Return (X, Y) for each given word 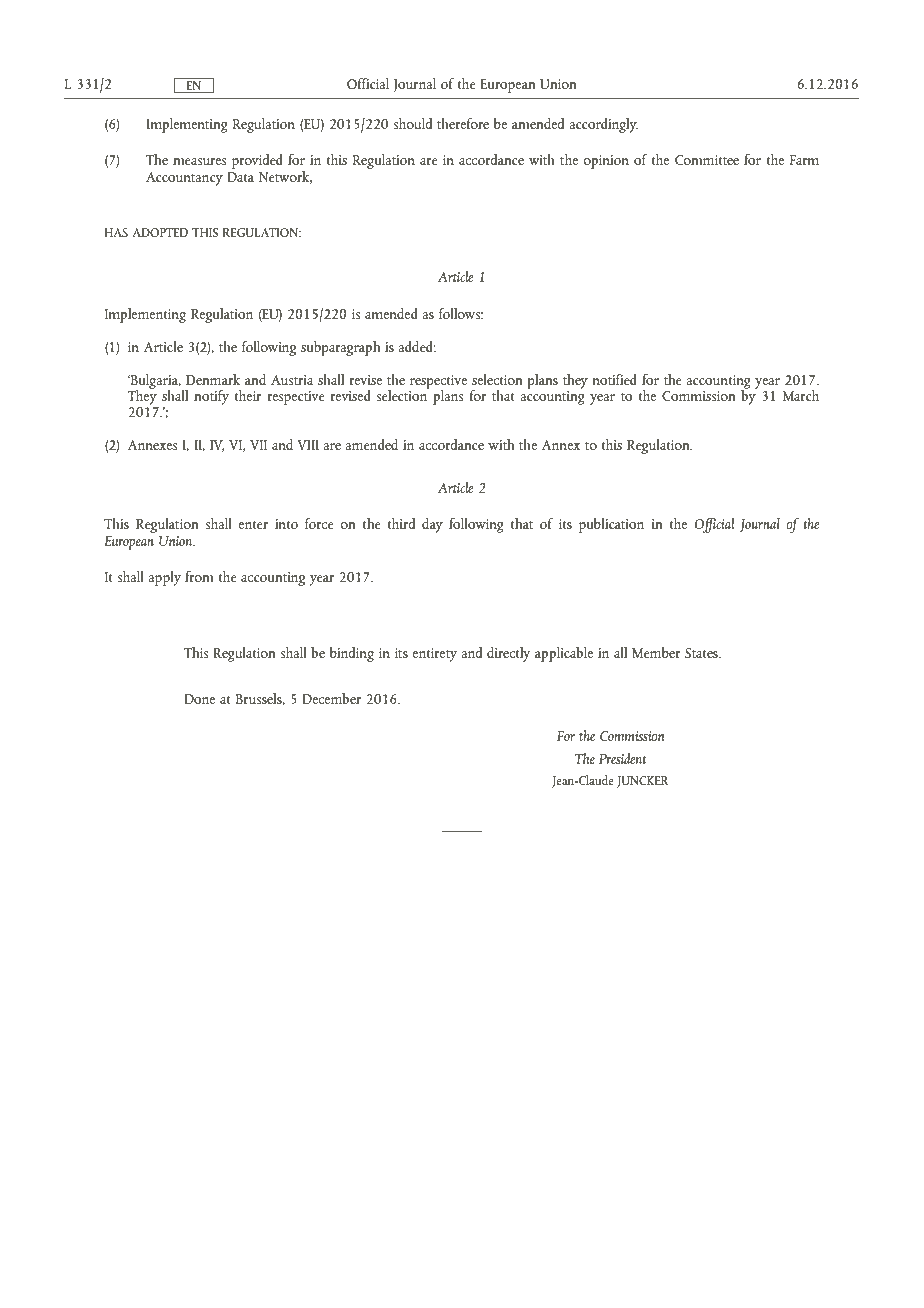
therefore (463, 123)
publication (611, 525)
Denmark (213, 379)
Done (199, 699)
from (199, 576)
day (432, 525)
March (801, 395)
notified (615, 379)
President (622, 758)
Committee (707, 160)
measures (199, 161)
